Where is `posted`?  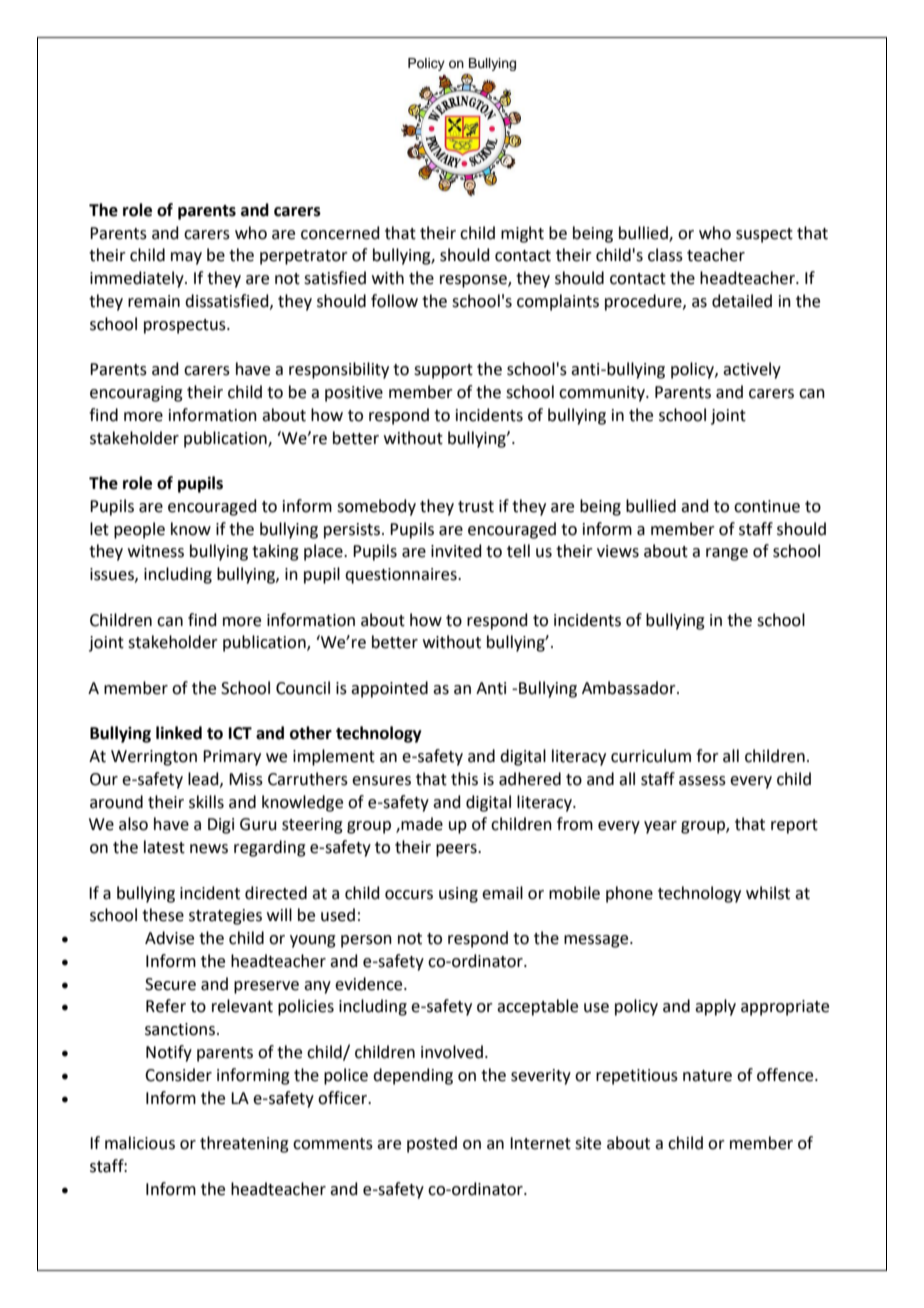 posted is located at coordinates (432, 1144).
